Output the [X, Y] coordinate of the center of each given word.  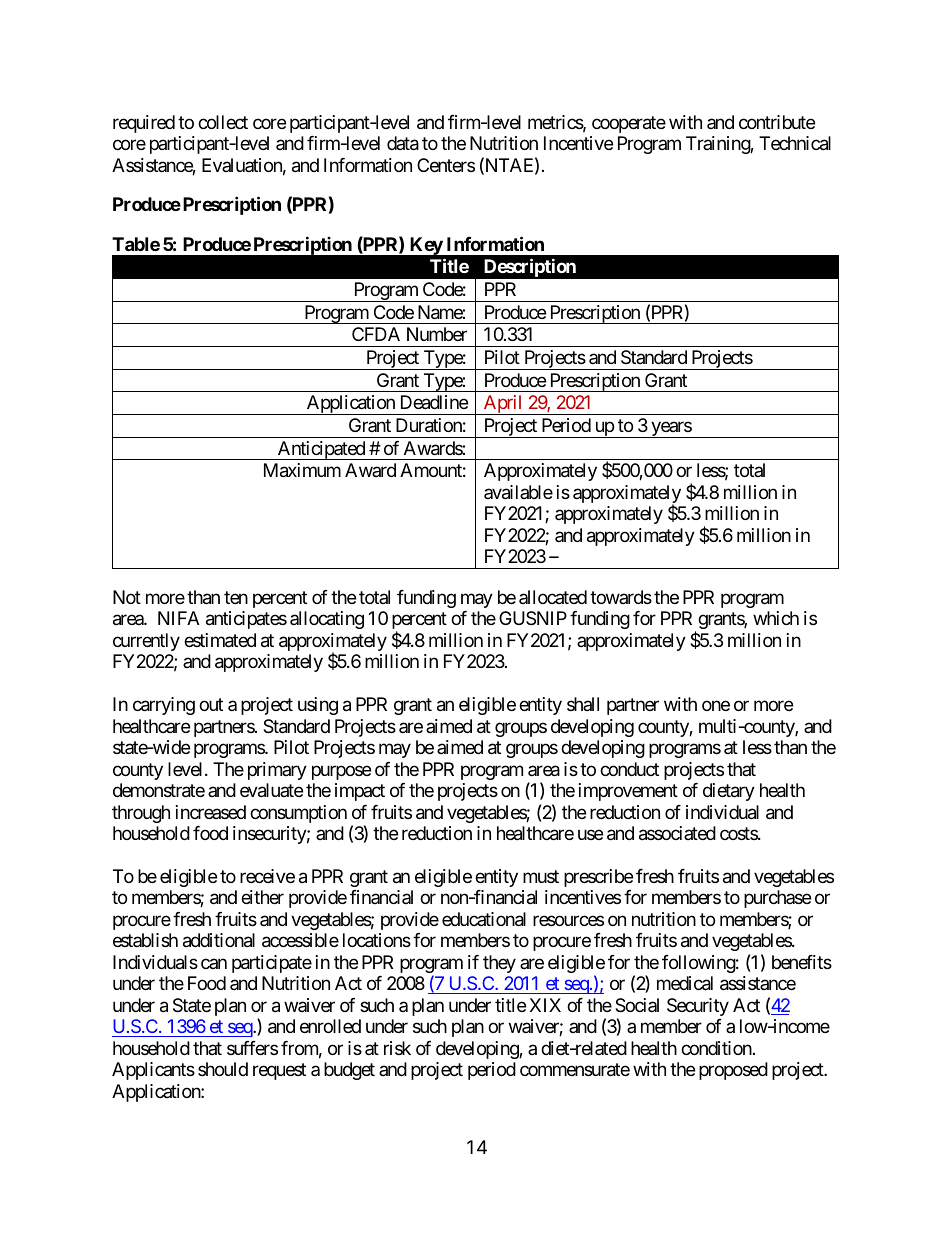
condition [717, 1048]
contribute [777, 122]
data [403, 143]
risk [397, 1048]
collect [223, 122]
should [223, 1069]
